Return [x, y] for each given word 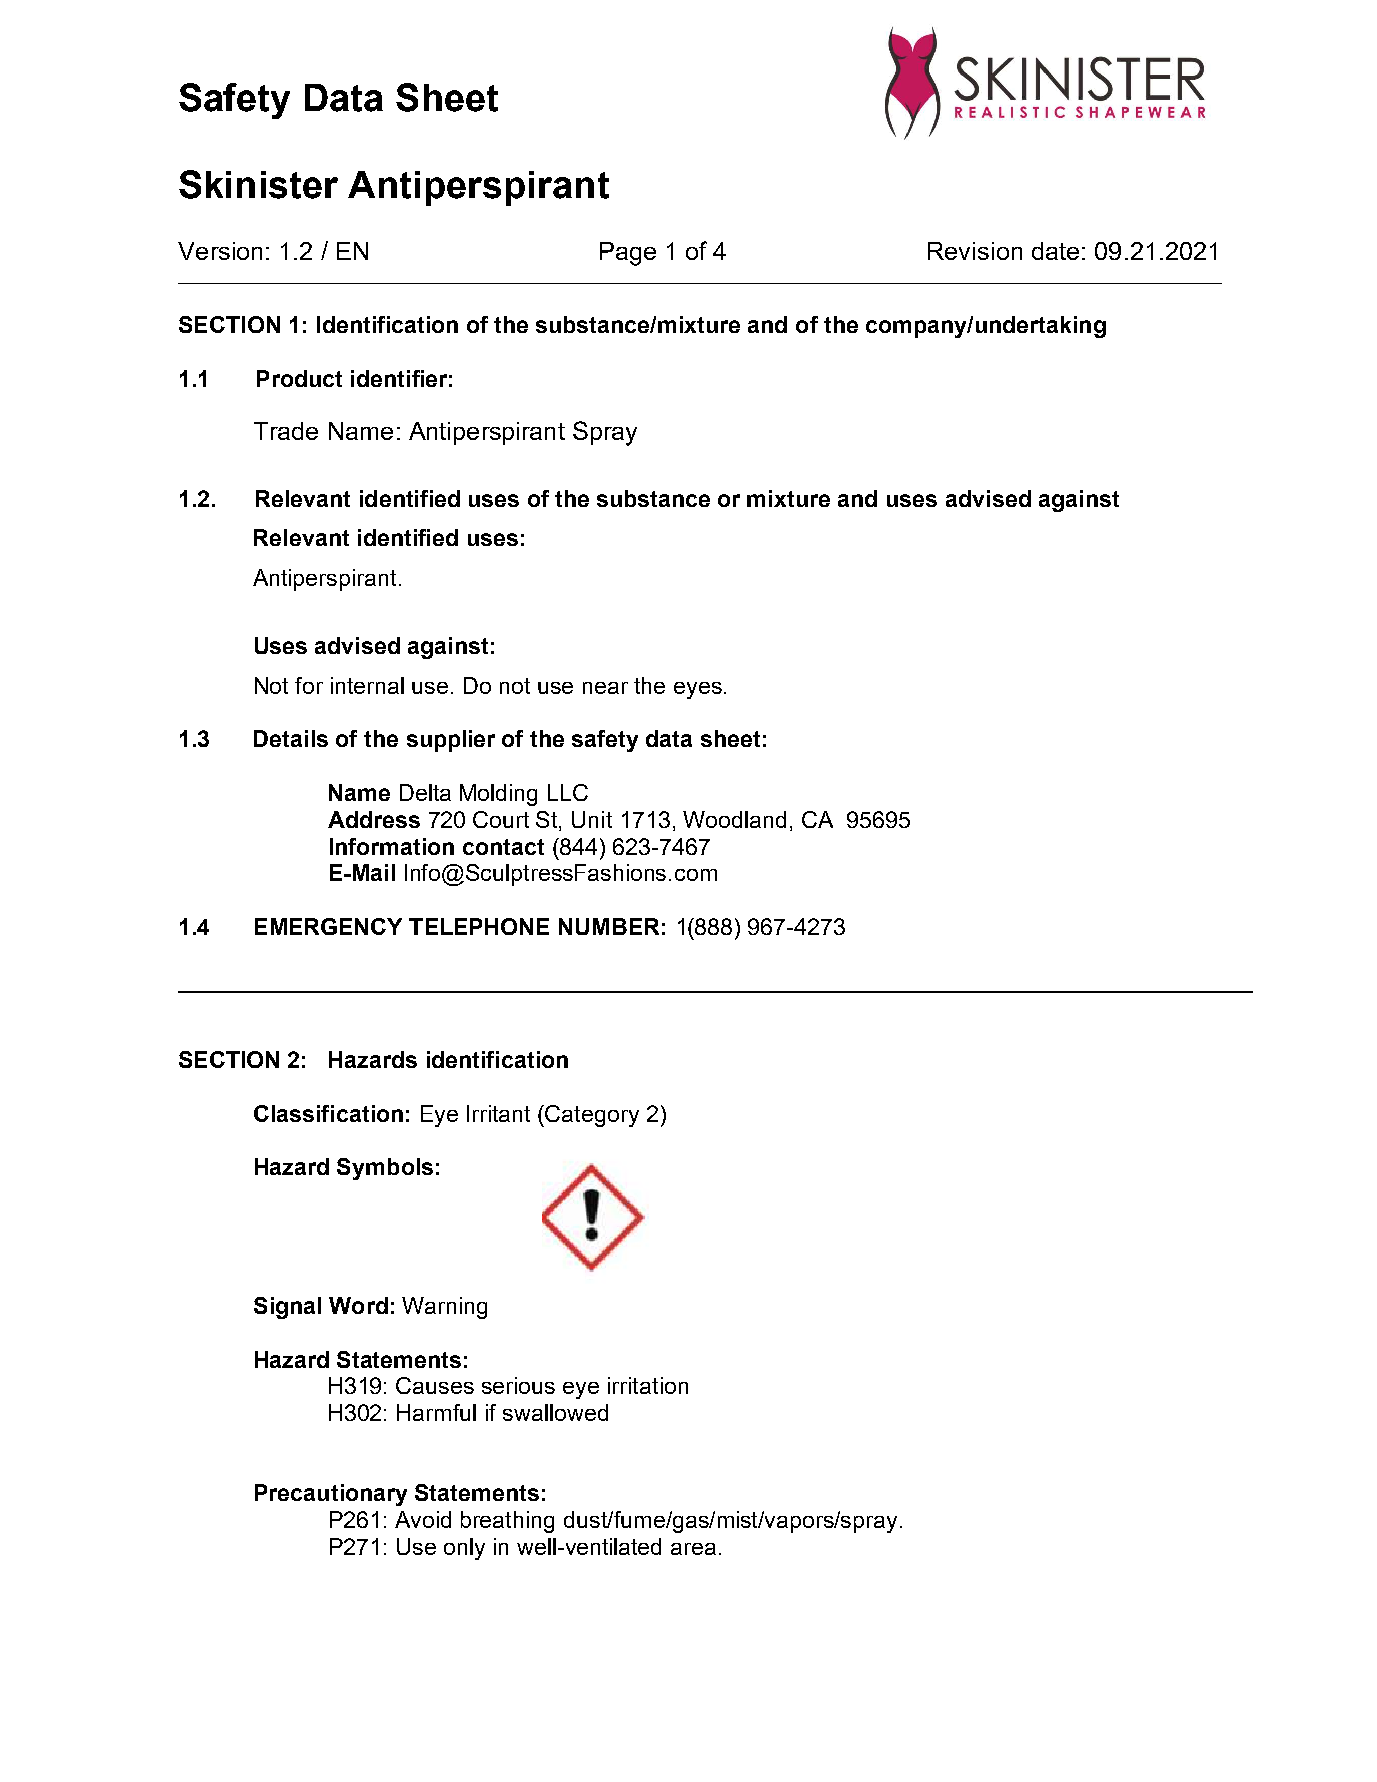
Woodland [734, 819]
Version [220, 251]
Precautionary [331, 1495]
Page [628, 254]
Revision [975, 251]
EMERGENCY [328, 926]
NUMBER [609, 926]
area [693, 1549]
